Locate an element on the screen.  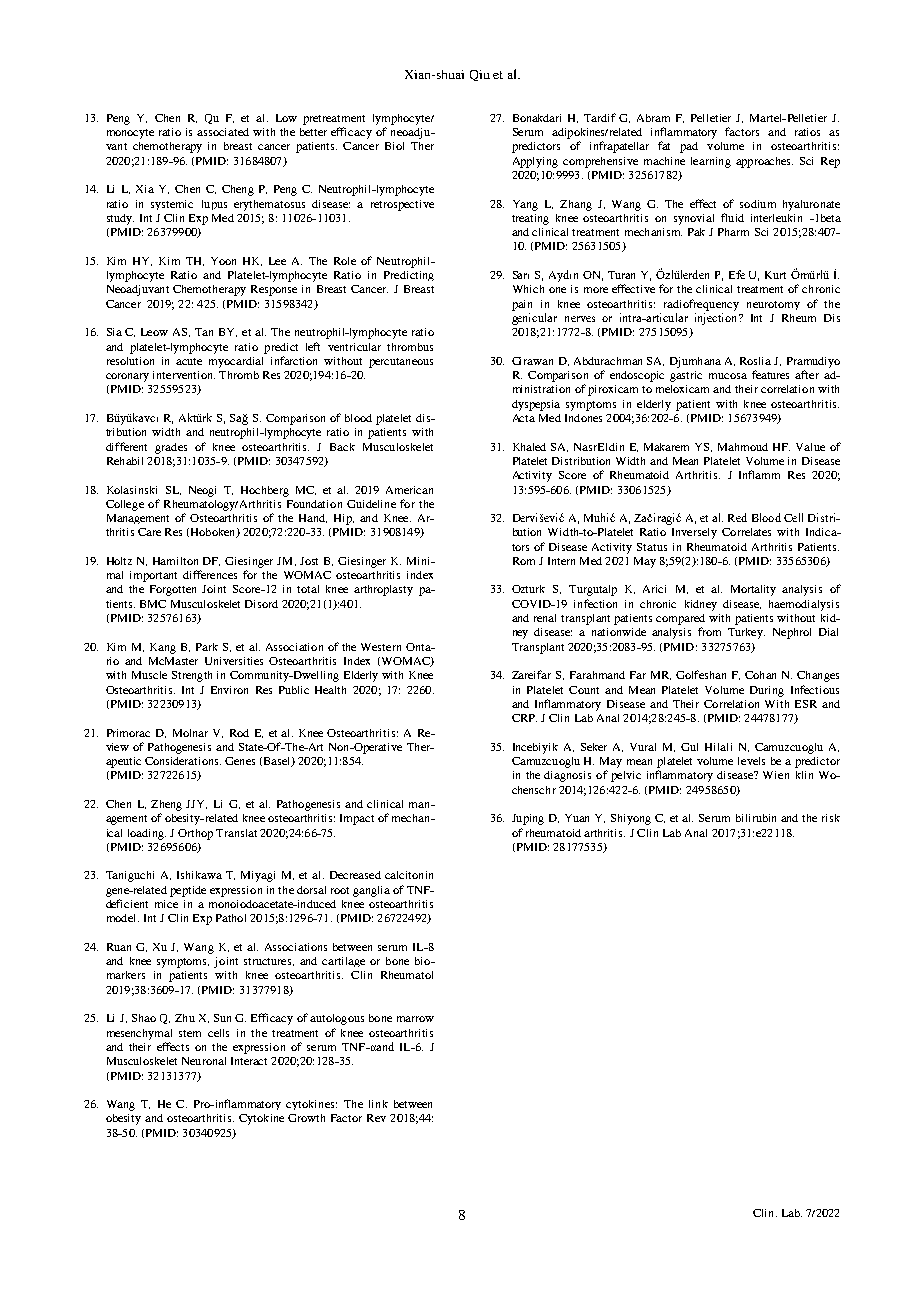
Qiu is located at coordinates (480, 75).
